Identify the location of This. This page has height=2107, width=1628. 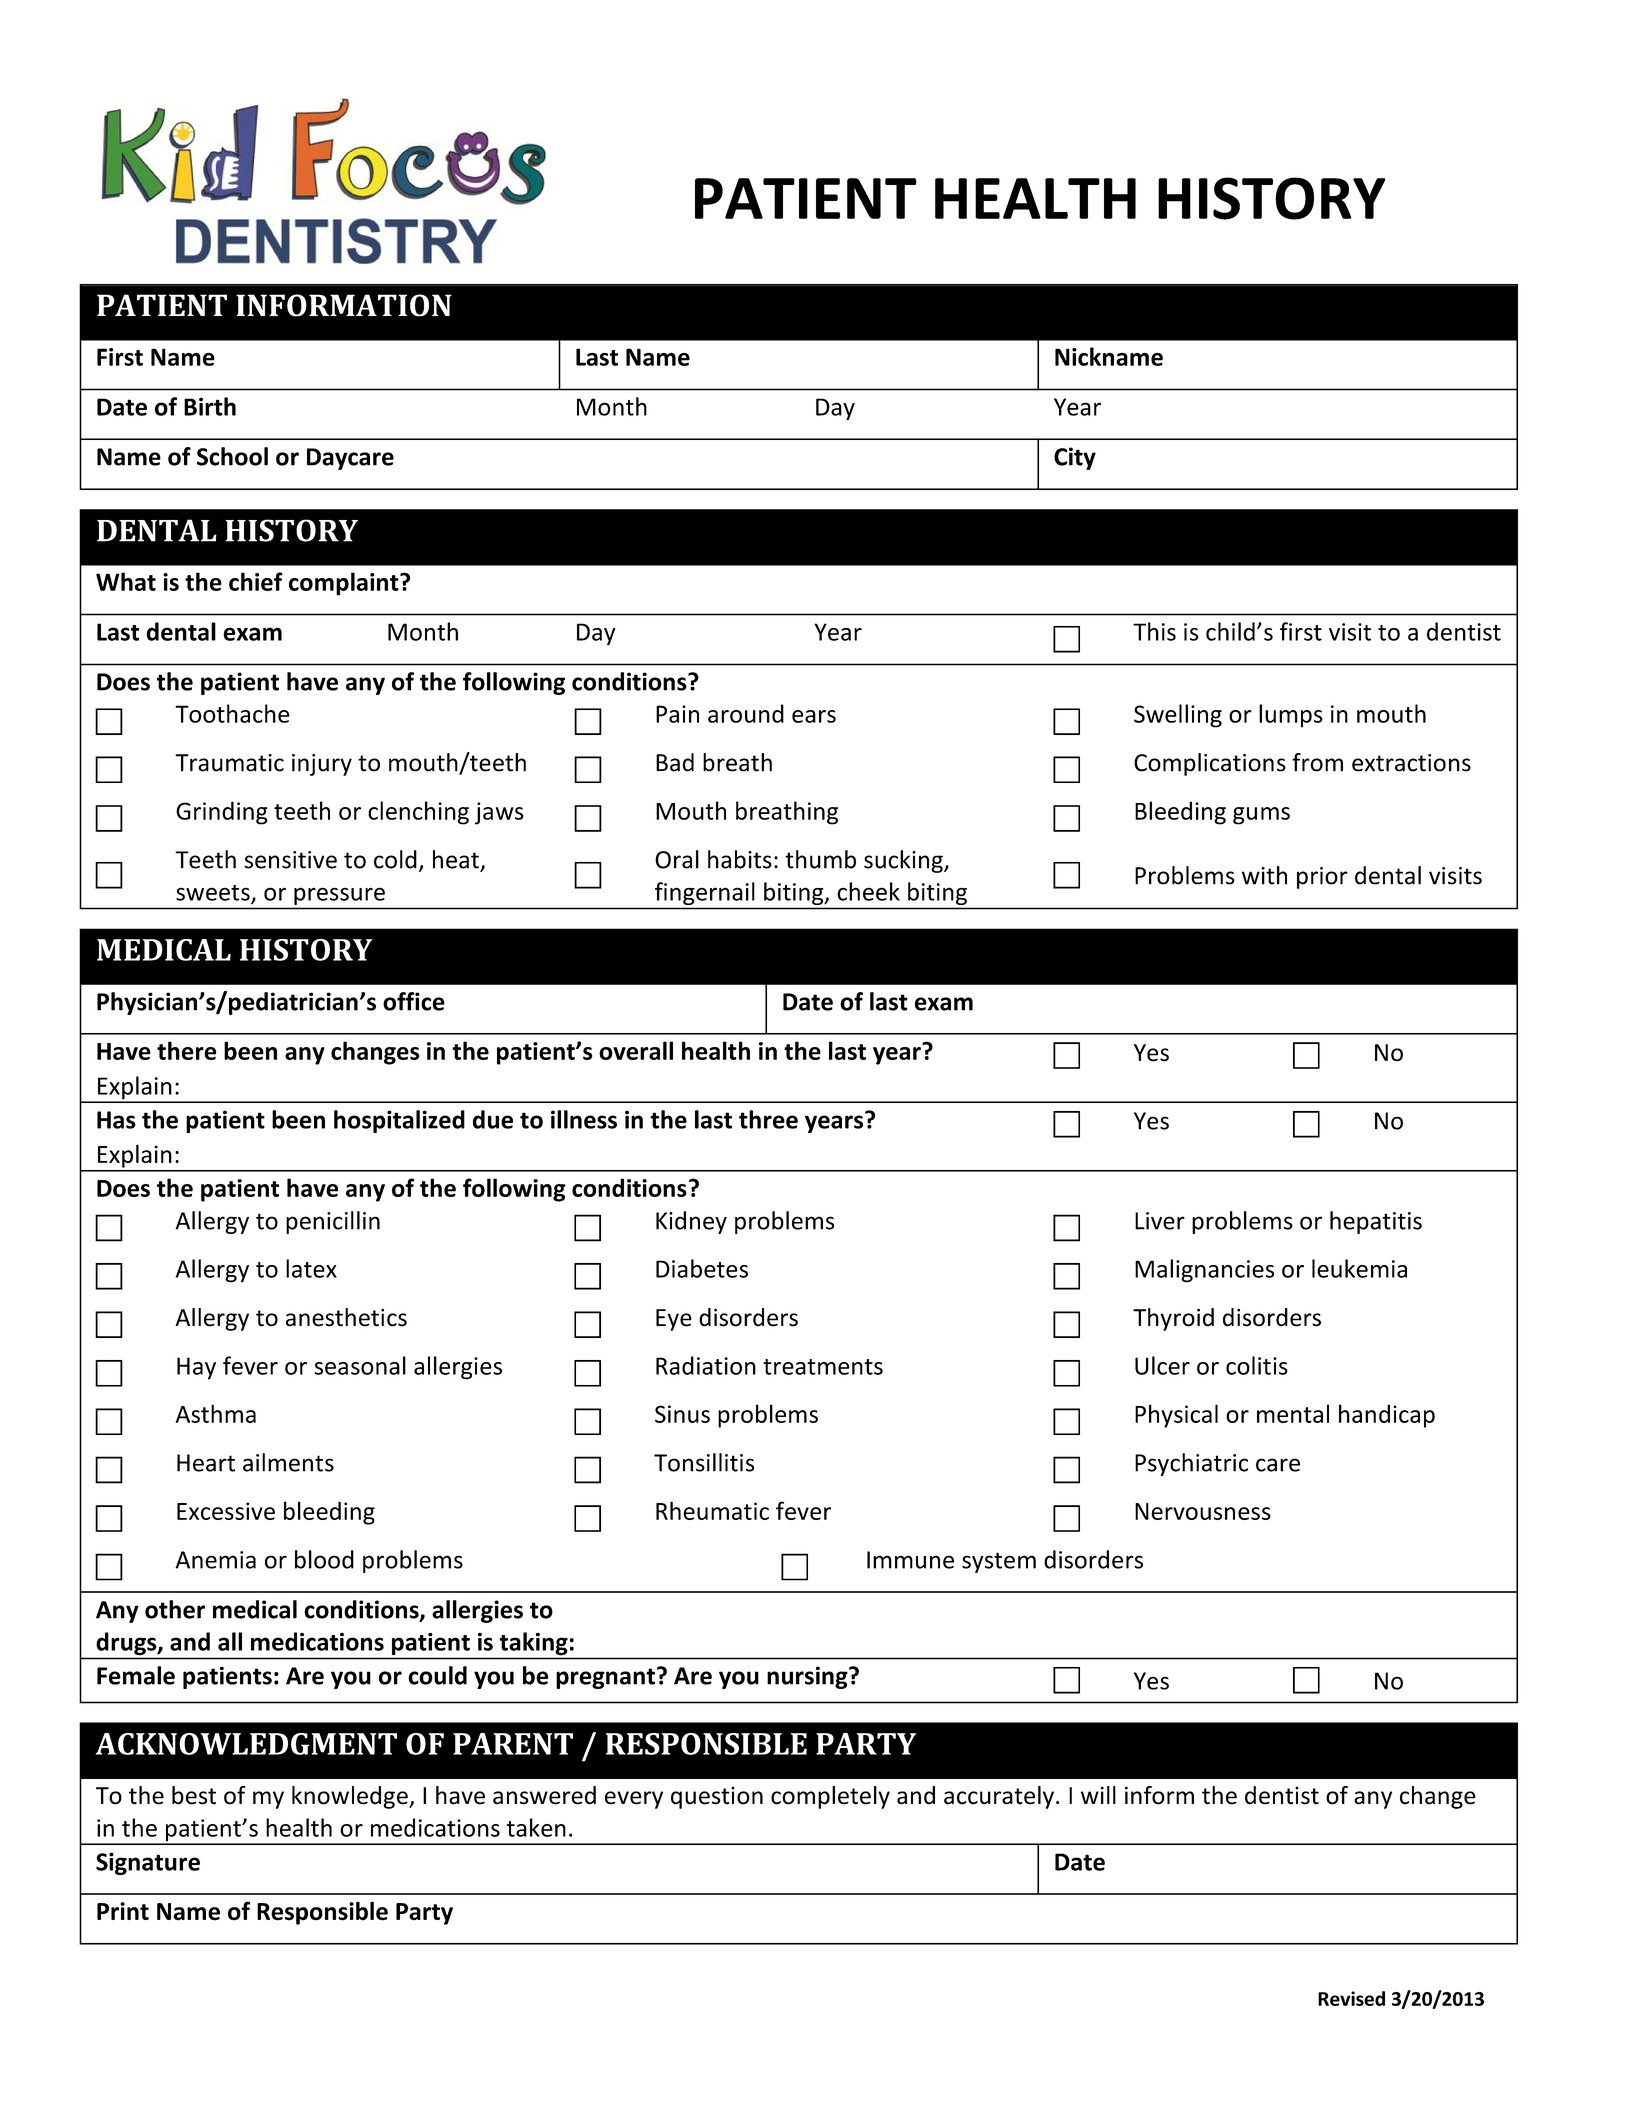
(1154, 631).
